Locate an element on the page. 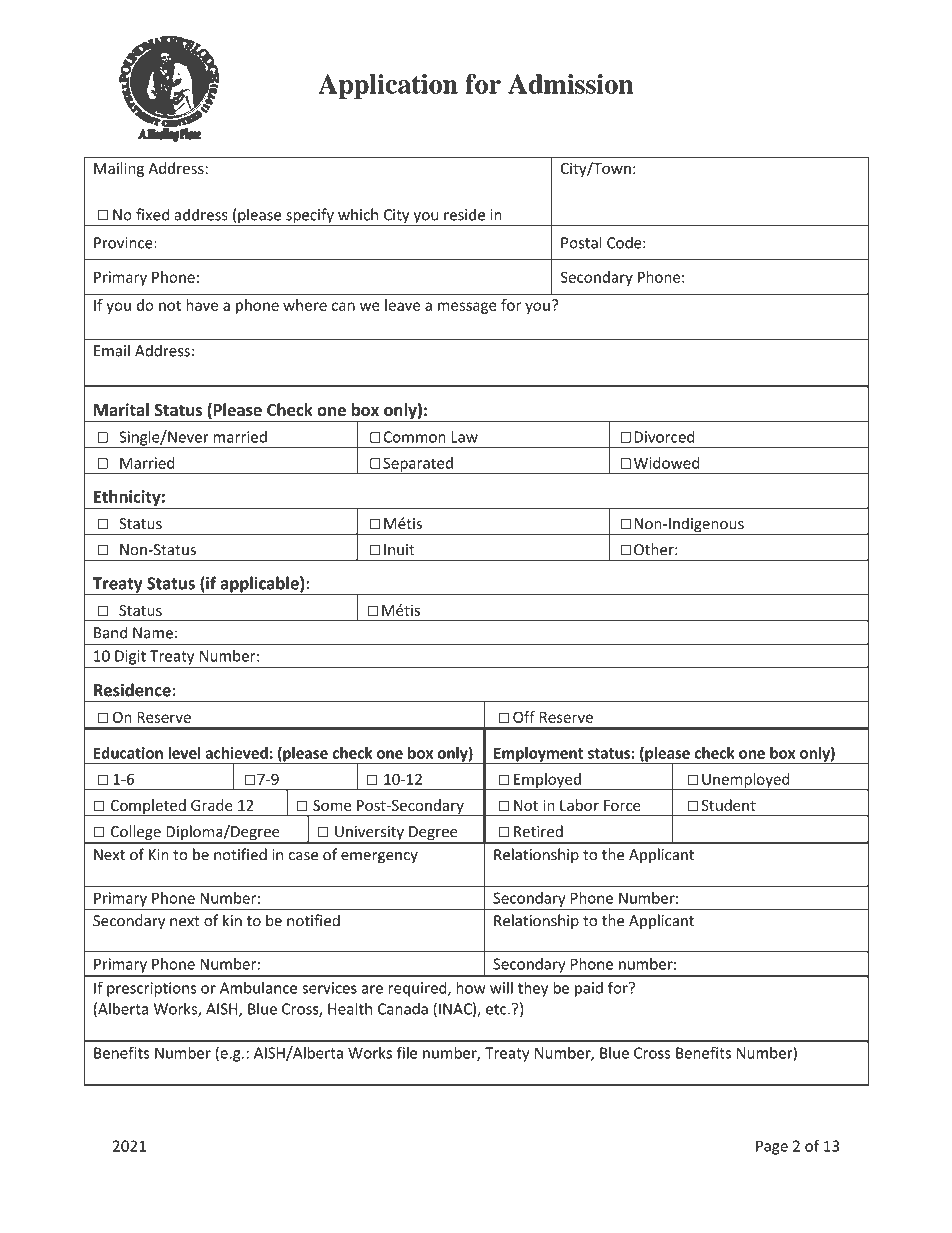  Mailing is located at coordinates (119, 169).
